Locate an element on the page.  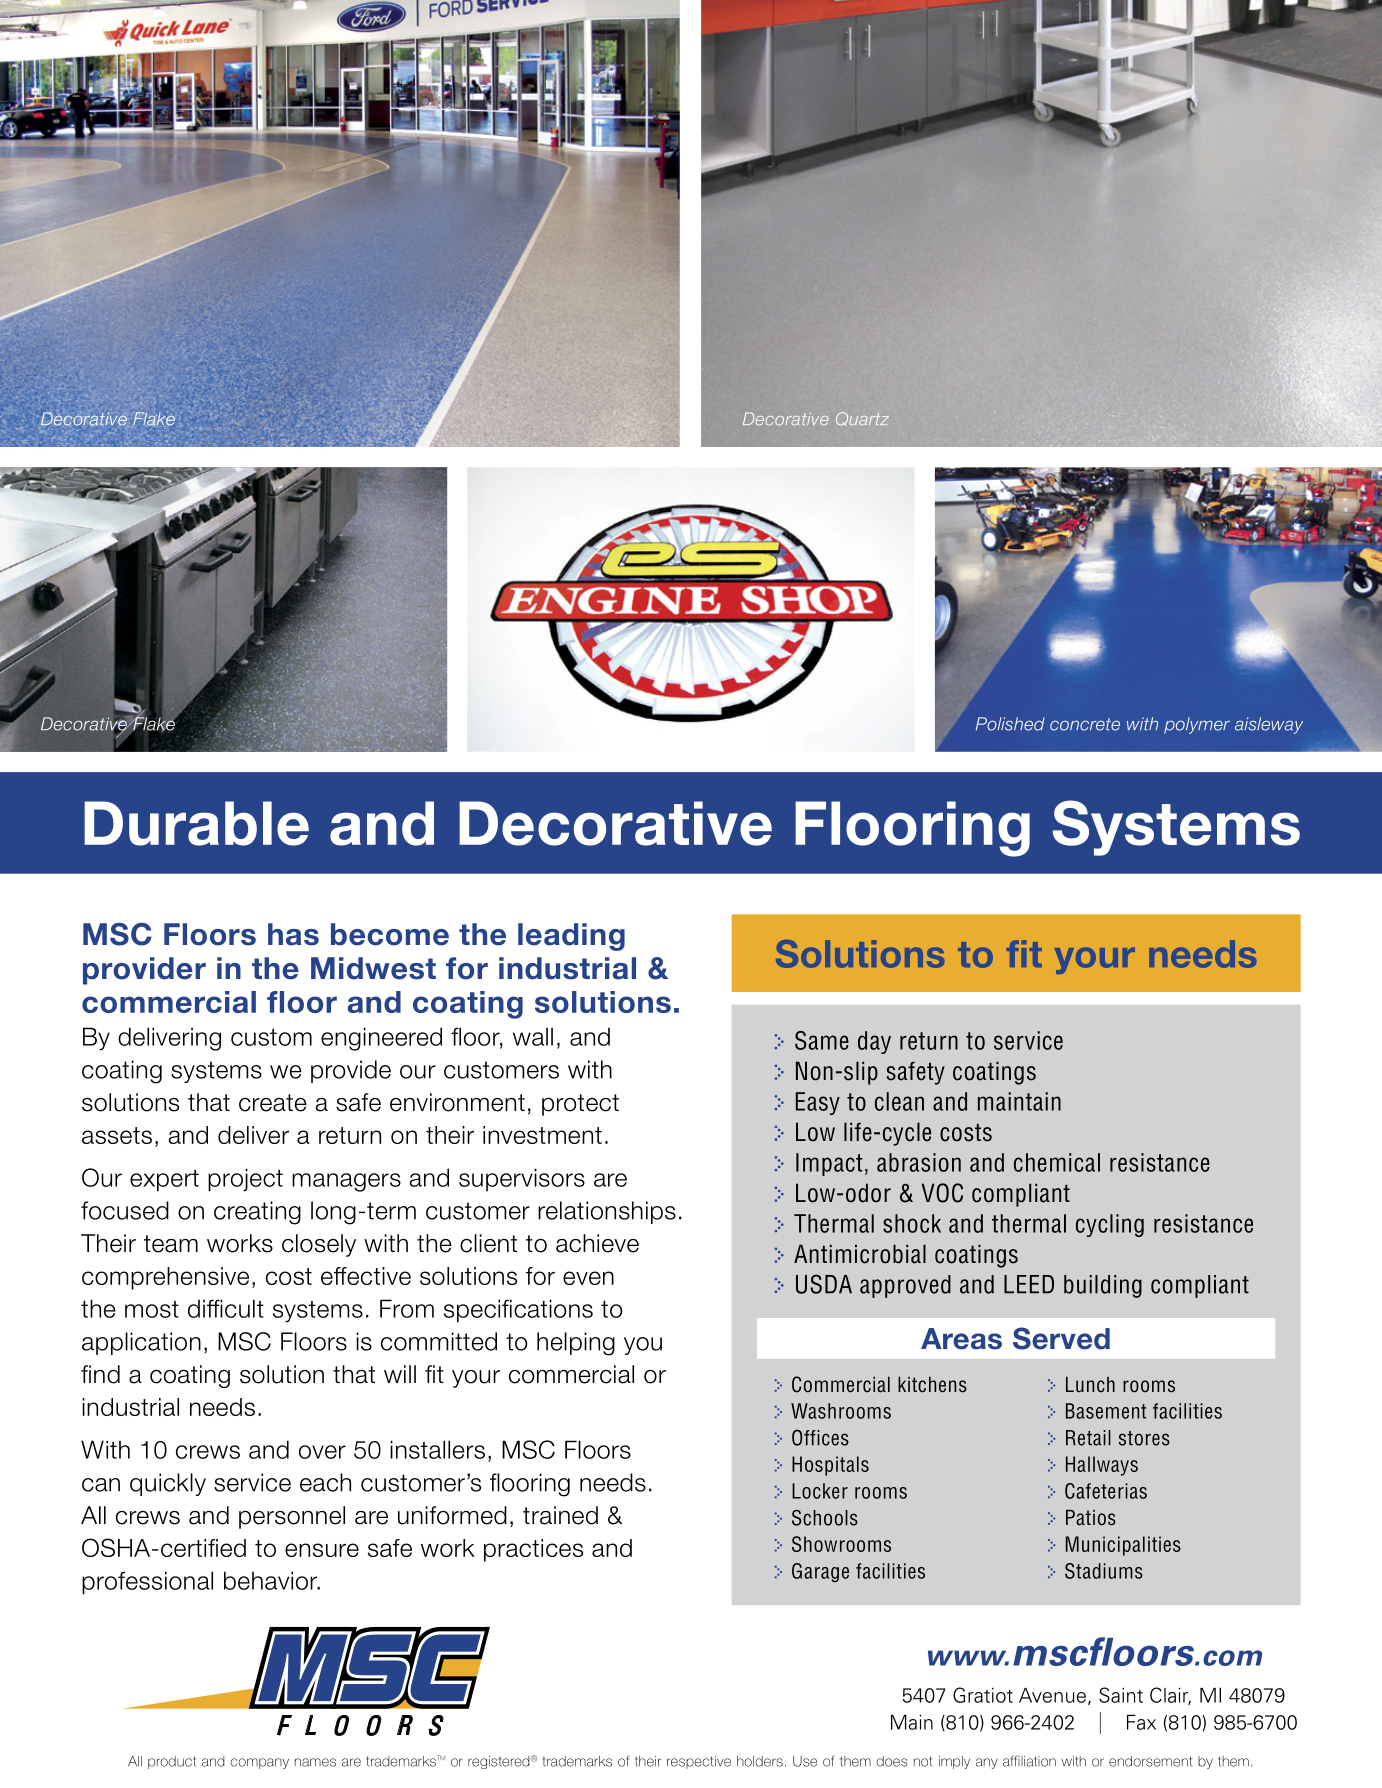
Patios is located at coordinates (1091, 1517).
